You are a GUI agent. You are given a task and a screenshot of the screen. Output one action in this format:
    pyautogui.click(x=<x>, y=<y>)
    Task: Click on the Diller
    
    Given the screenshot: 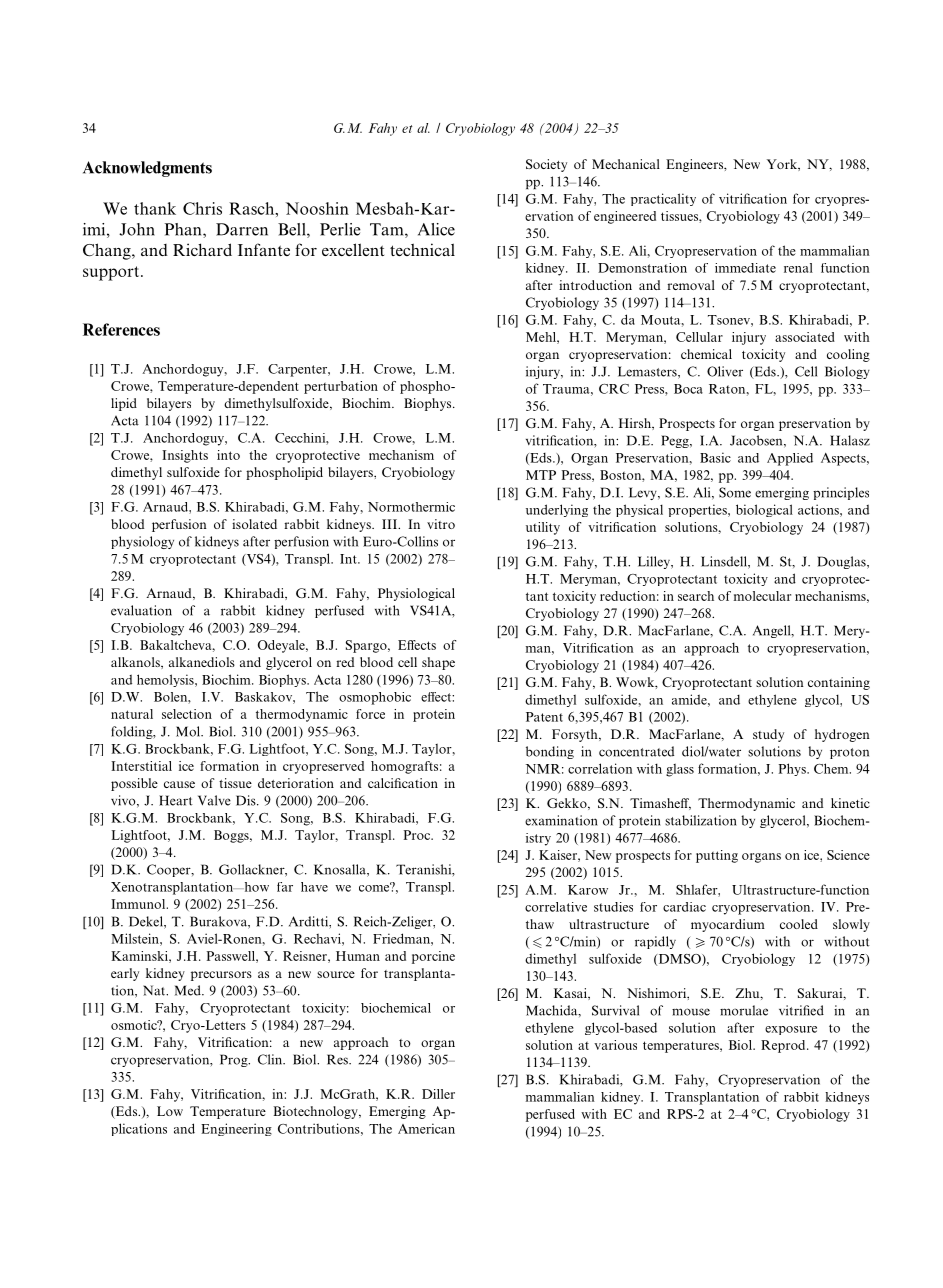 What is the action you would take?
    pyautogui.click(x=438, y=1094)
